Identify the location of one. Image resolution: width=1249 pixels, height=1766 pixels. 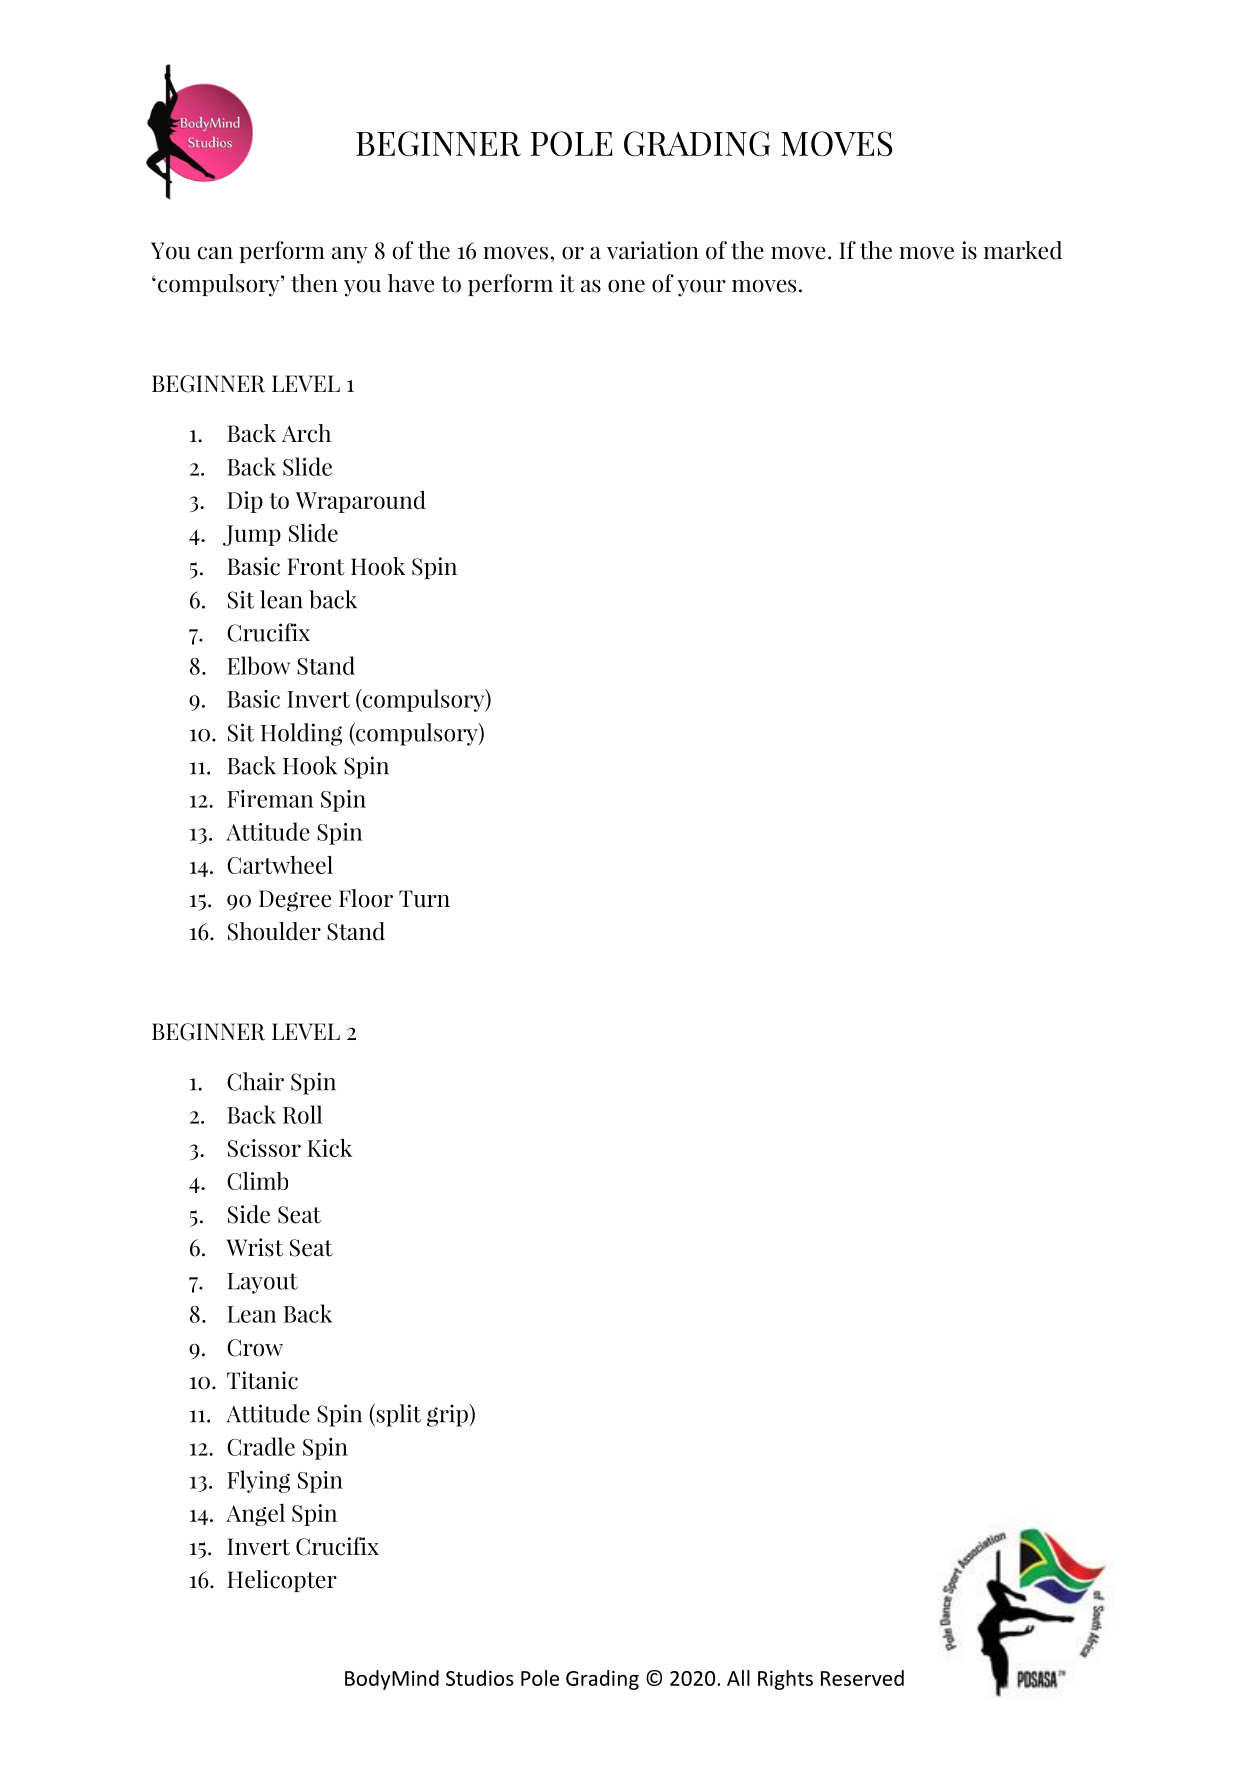
(626, 286).
